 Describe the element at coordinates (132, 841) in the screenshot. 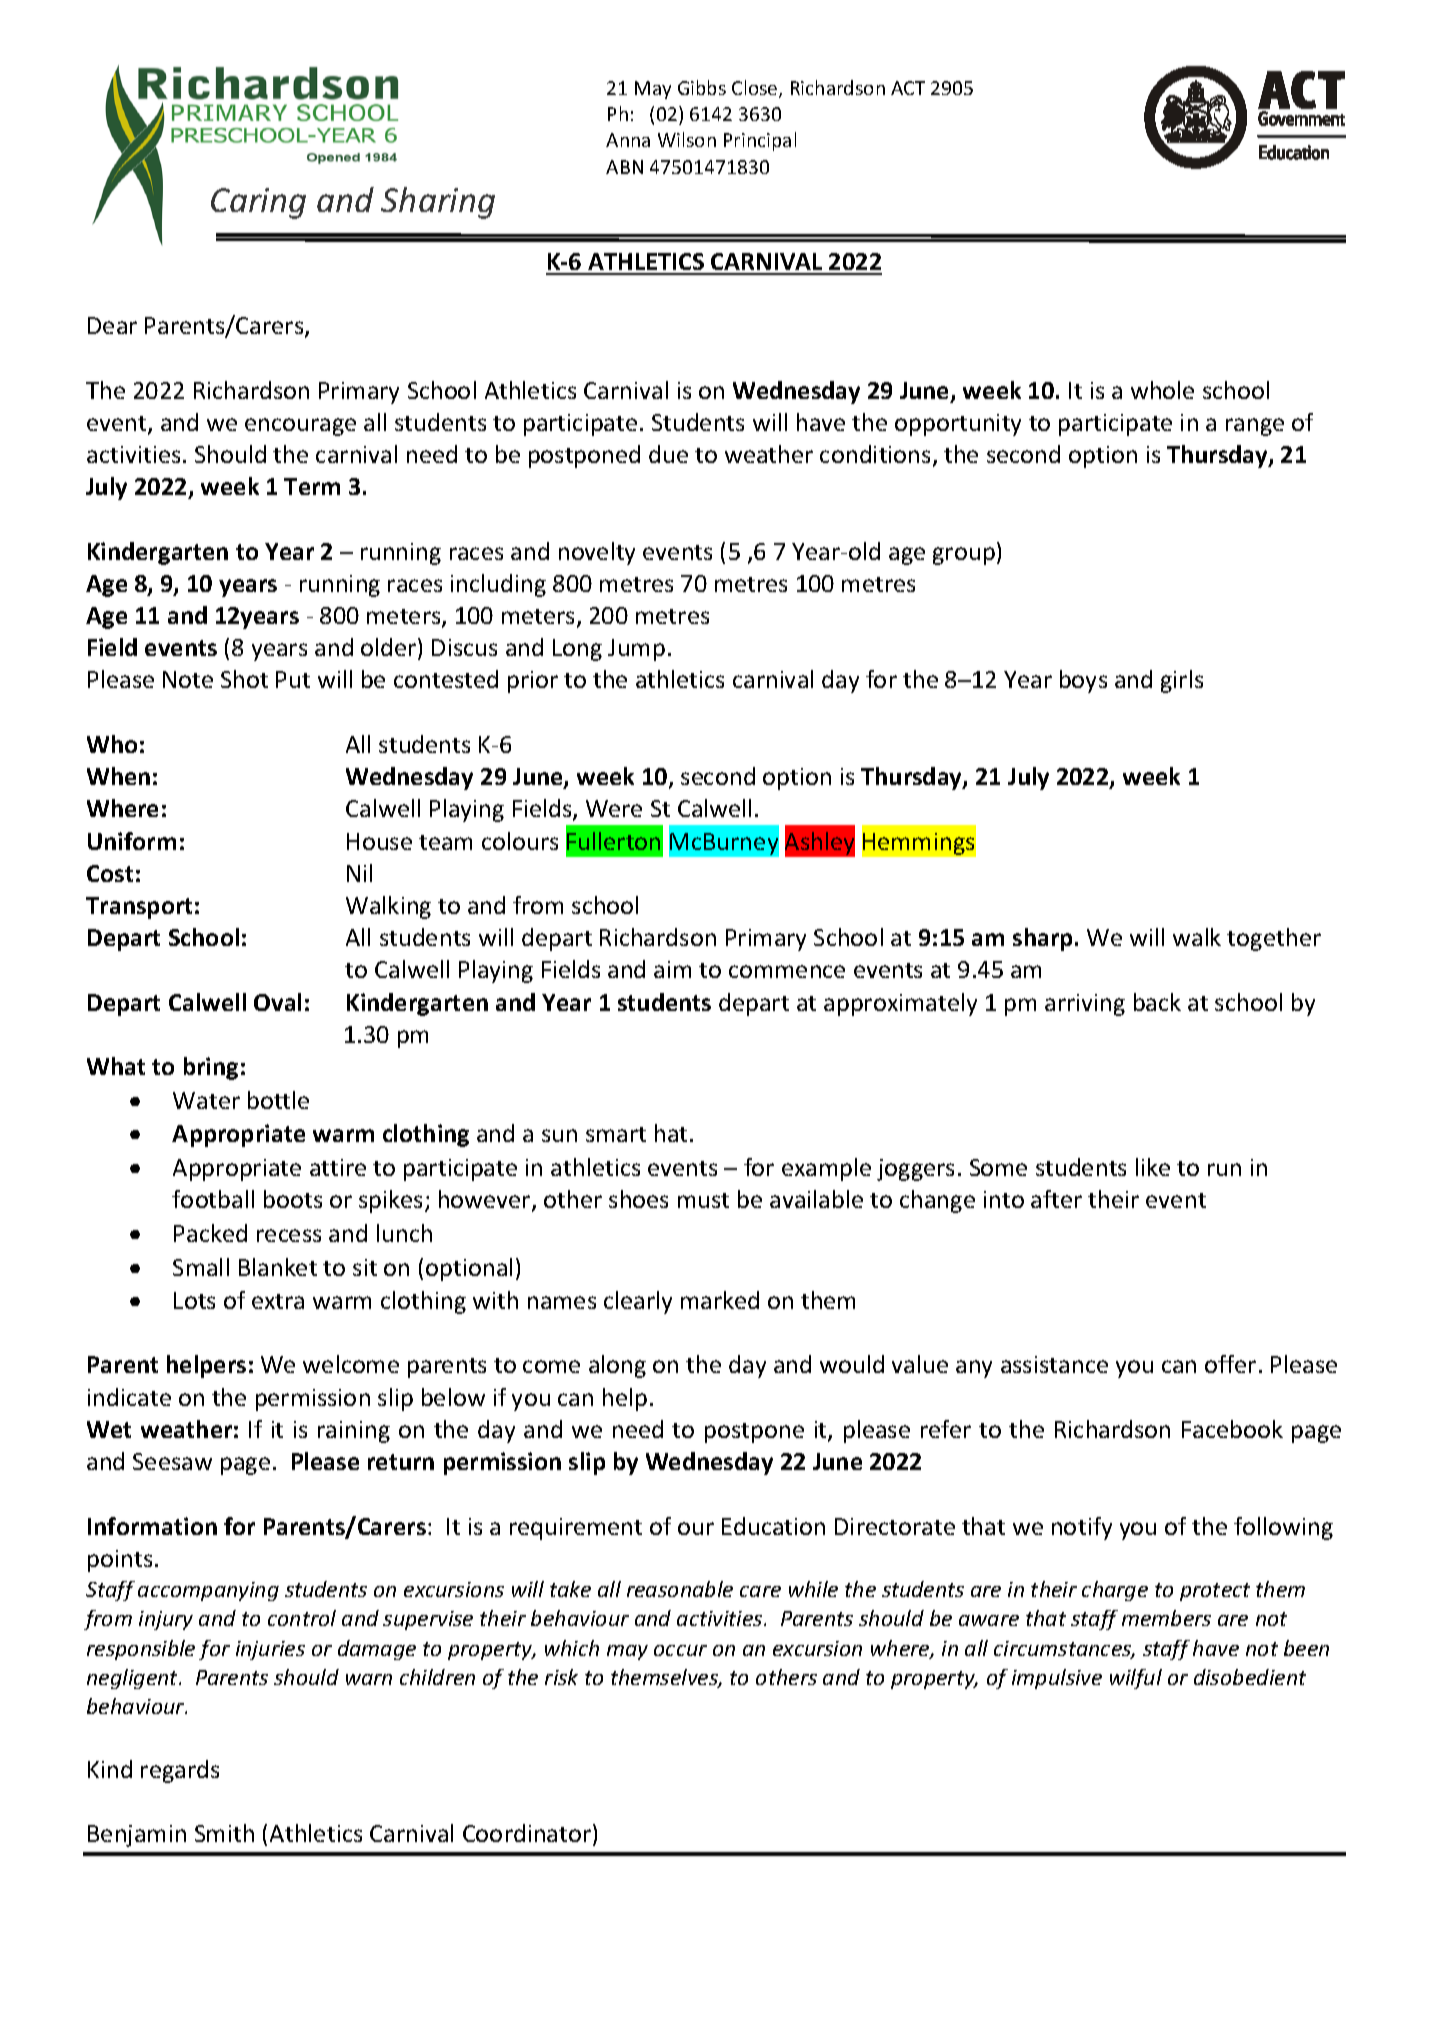

I see `Uniform` at that location.
